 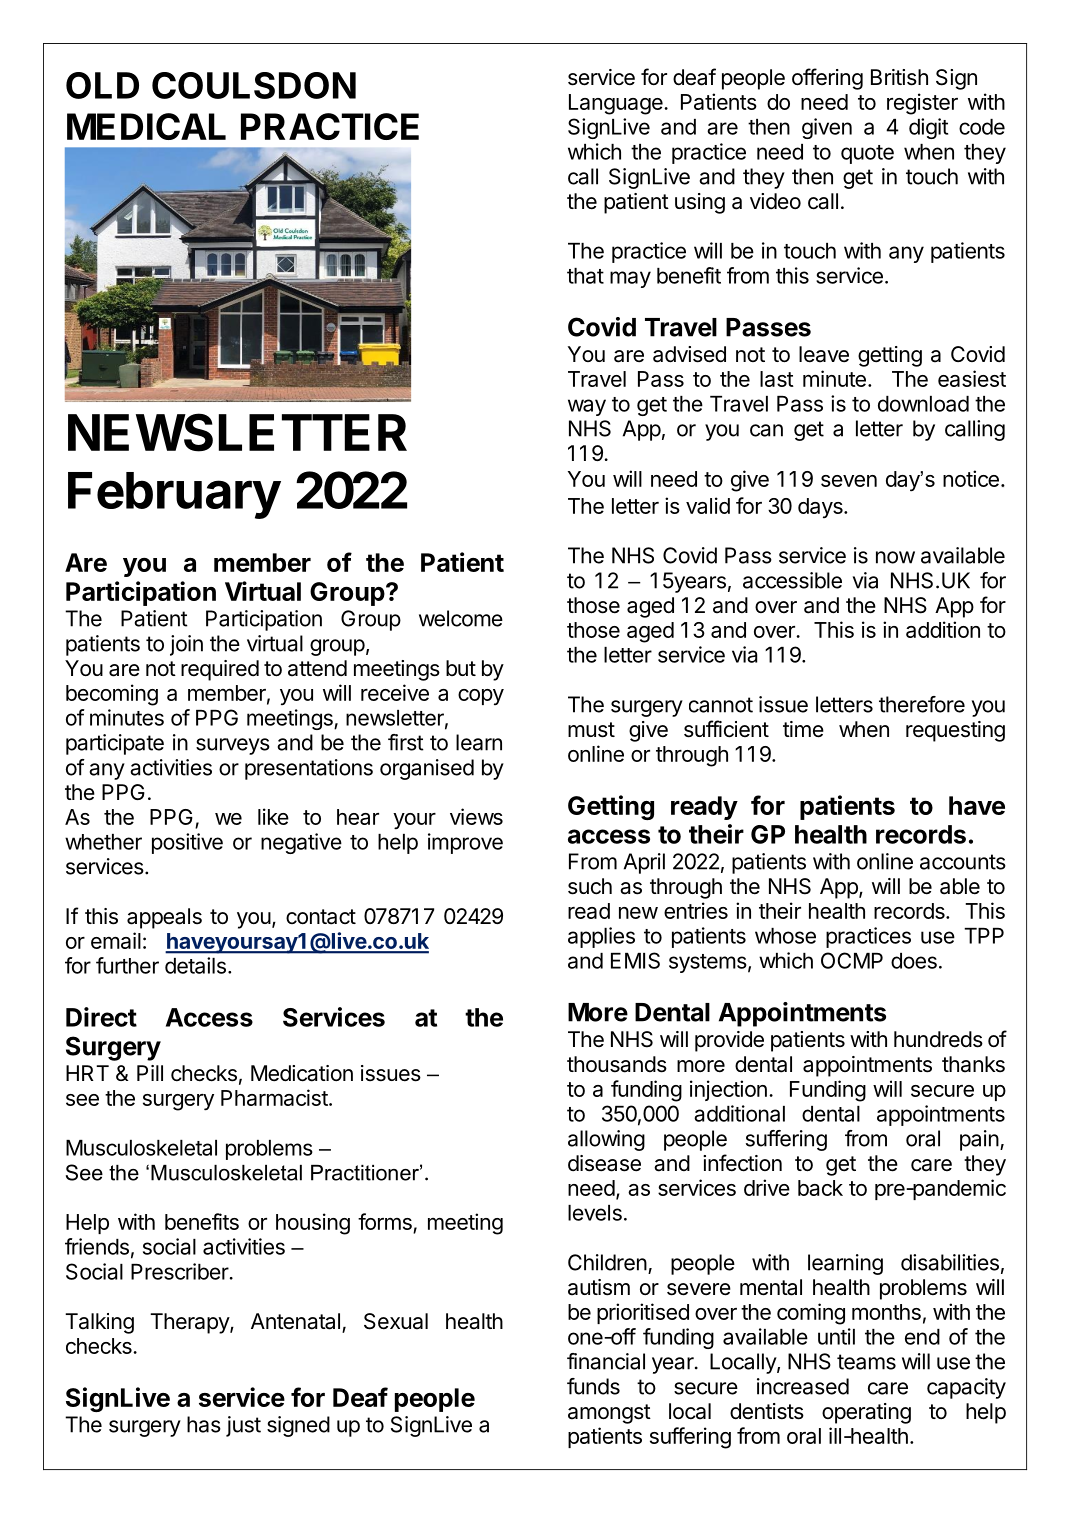 What do you see at coordinates (922, 704) in the screenshot?
I see `therefore` at bounding box center [922, 704].
